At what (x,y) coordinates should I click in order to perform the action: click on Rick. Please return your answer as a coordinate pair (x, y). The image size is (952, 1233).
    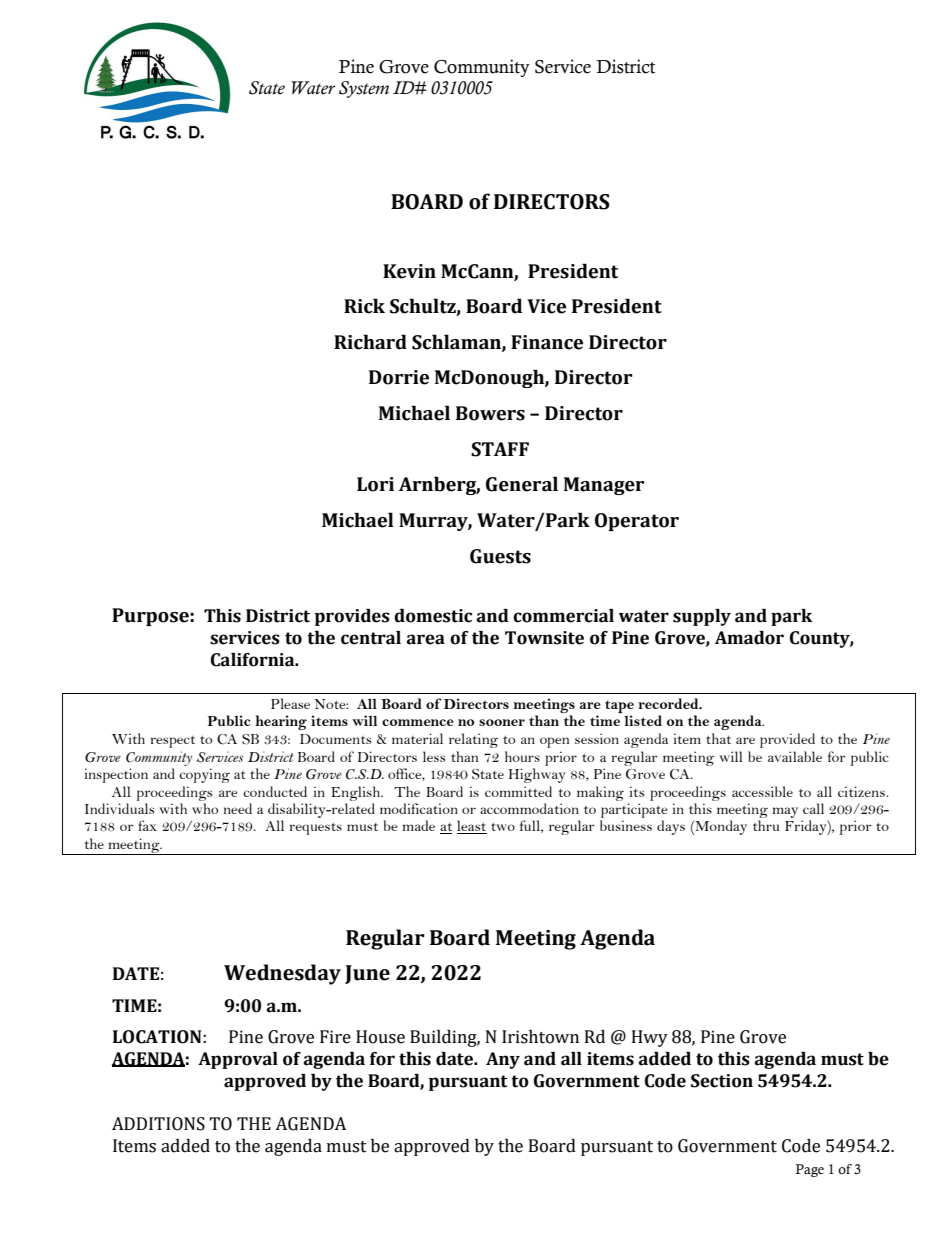
    Looking at the image, I should click on (364, 306).
